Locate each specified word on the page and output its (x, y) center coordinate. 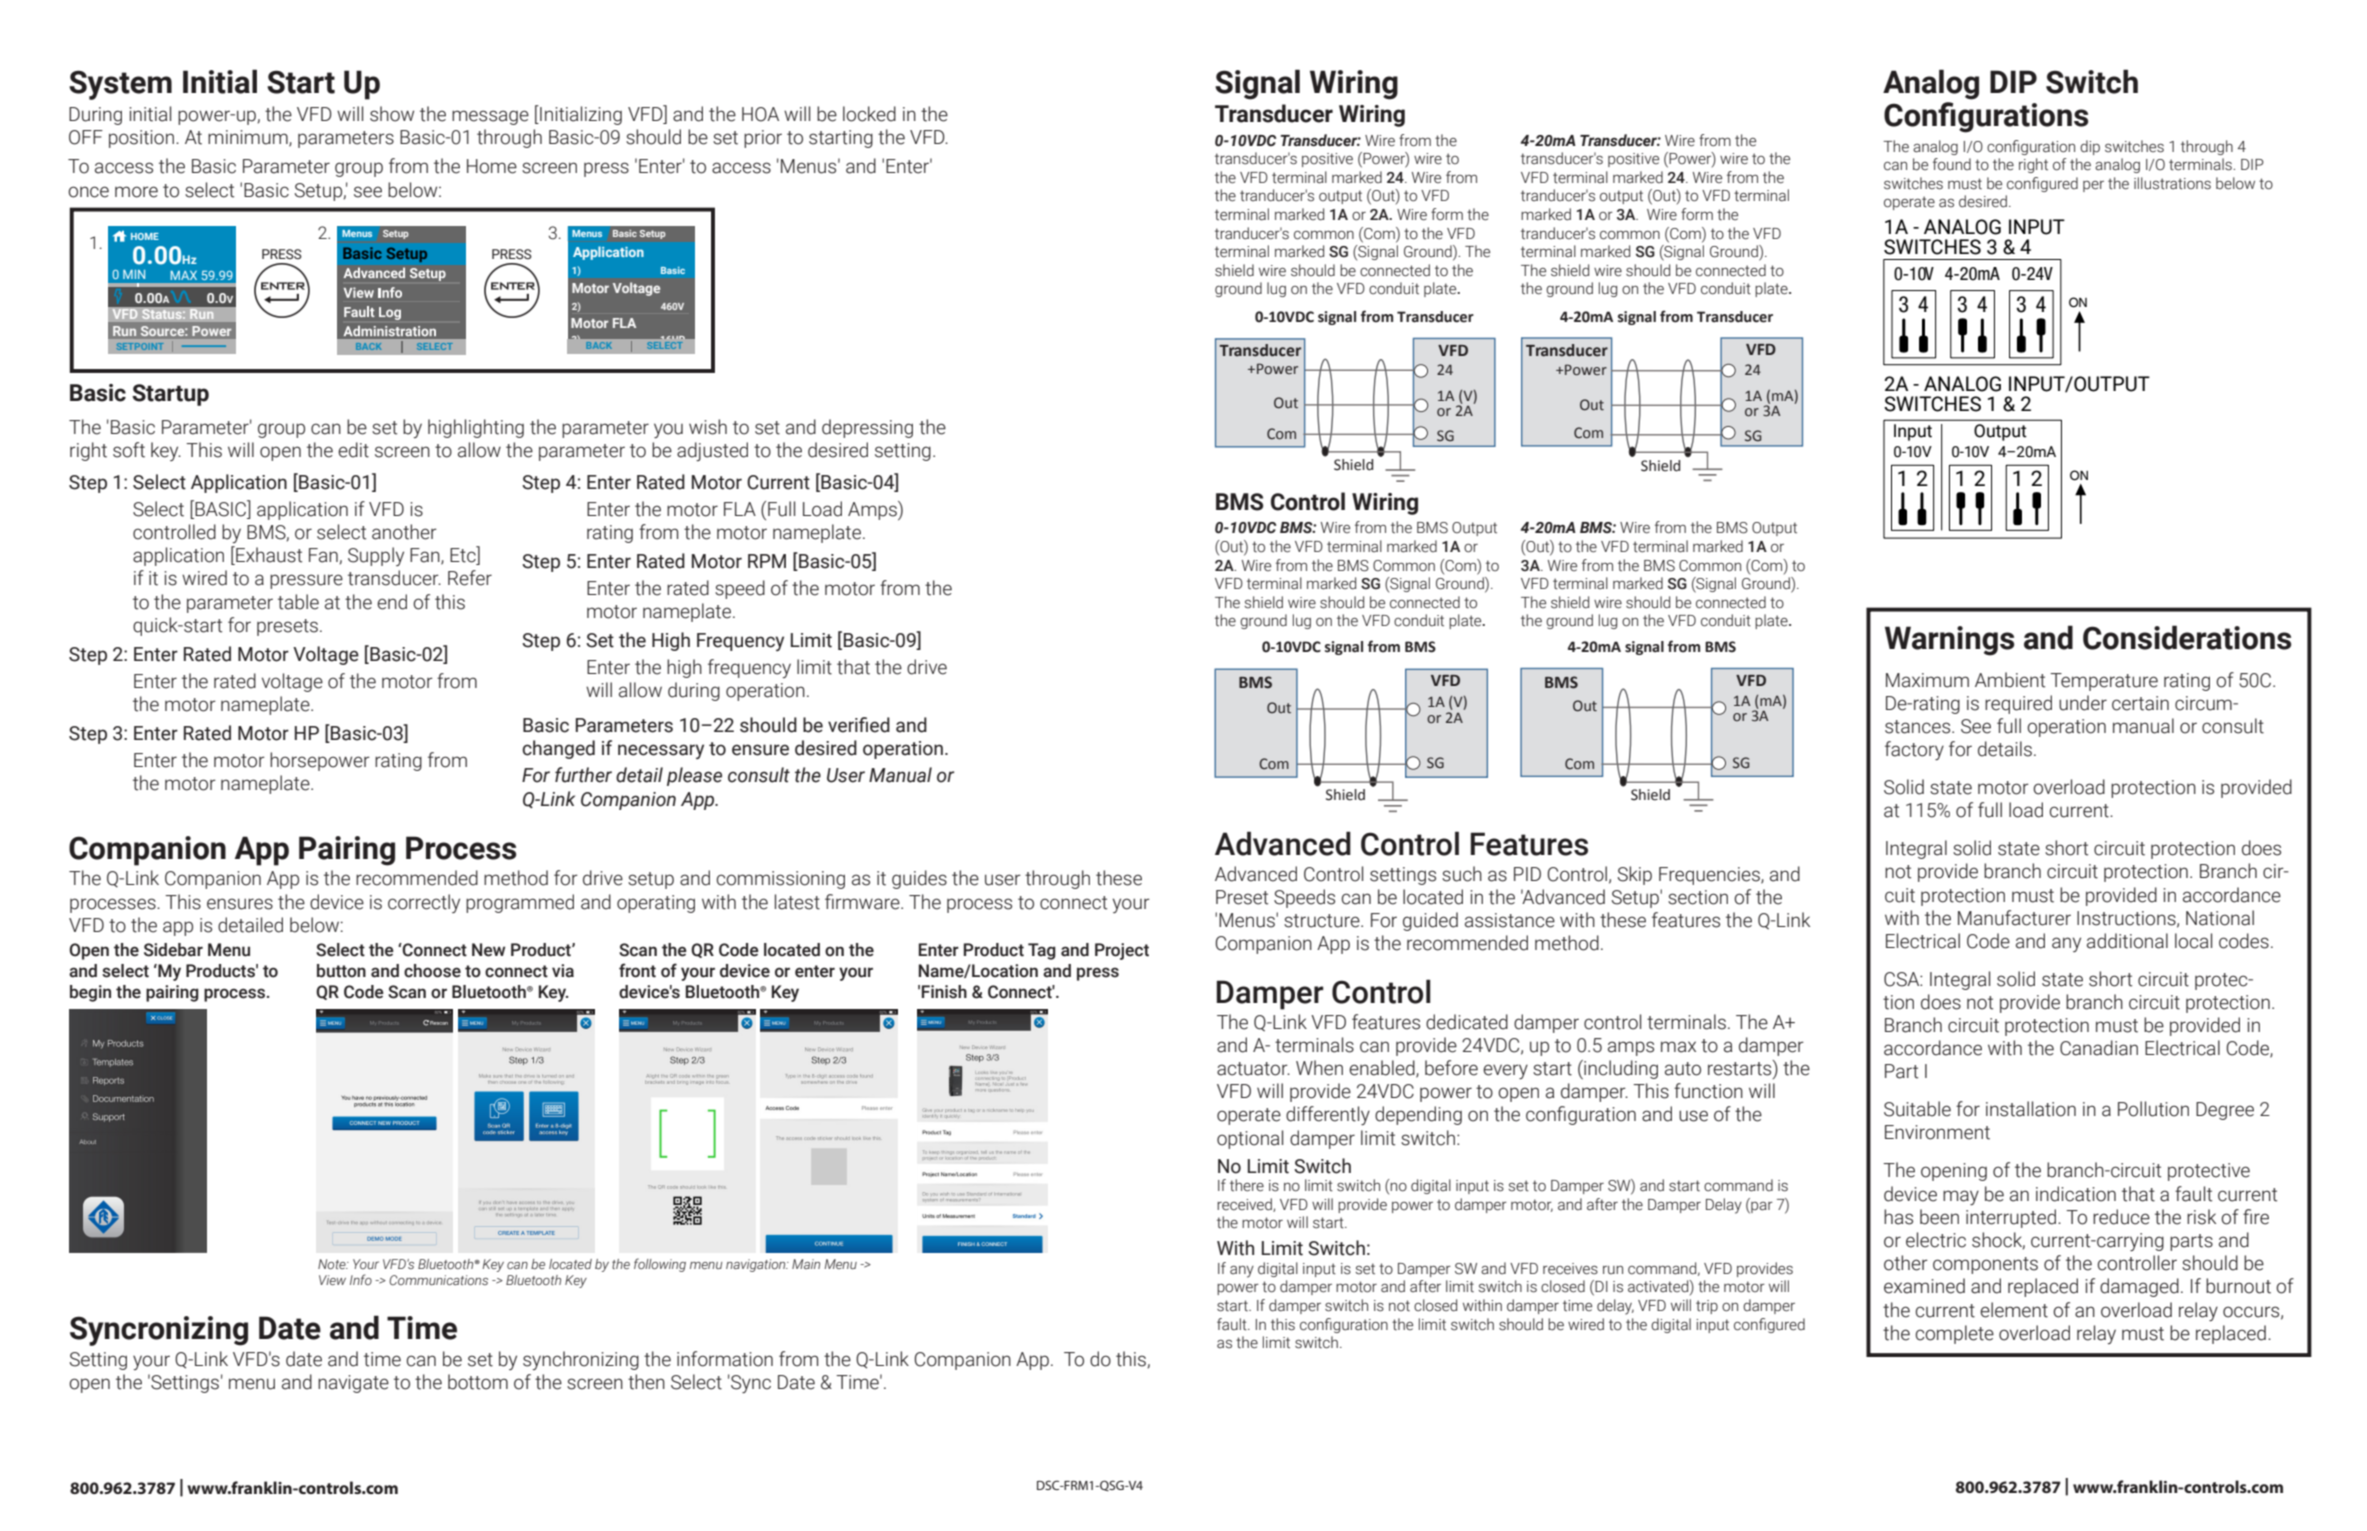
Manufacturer (2014, 918)
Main (806, 1264)
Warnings (1950, 641)
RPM (767, 561)
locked (869, 114)
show (392, 114)
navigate (353, 1384)
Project (1122, 951)
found (1952, 164)
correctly (424, 903)
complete (1955, 1334)
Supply (376, 556)
